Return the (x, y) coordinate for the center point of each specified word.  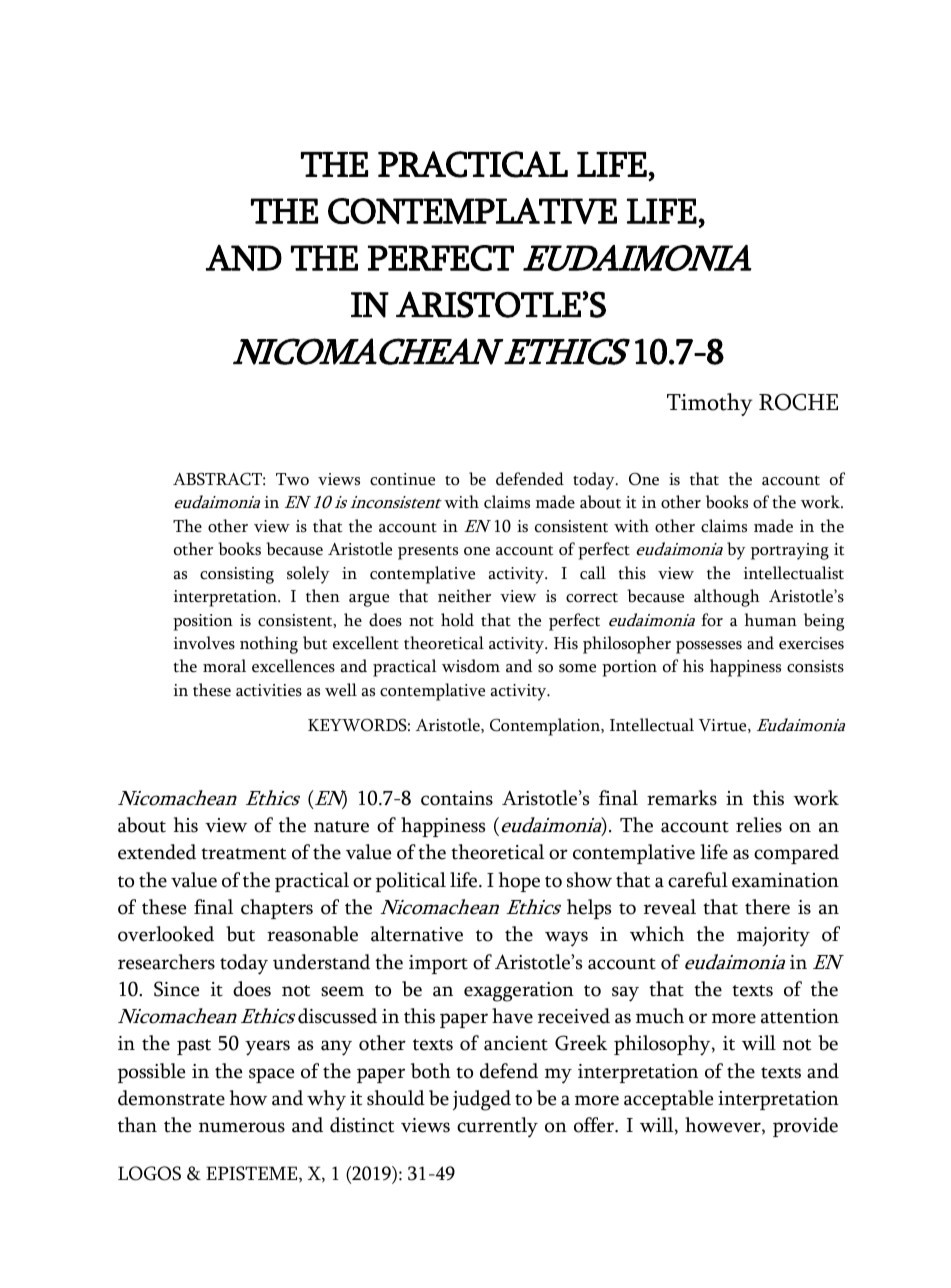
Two (292, 479)
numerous (242, 1127)
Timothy (710, 404)
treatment (243, 854)
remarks (682, 798)
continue (402, 479)
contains (457, 798)
